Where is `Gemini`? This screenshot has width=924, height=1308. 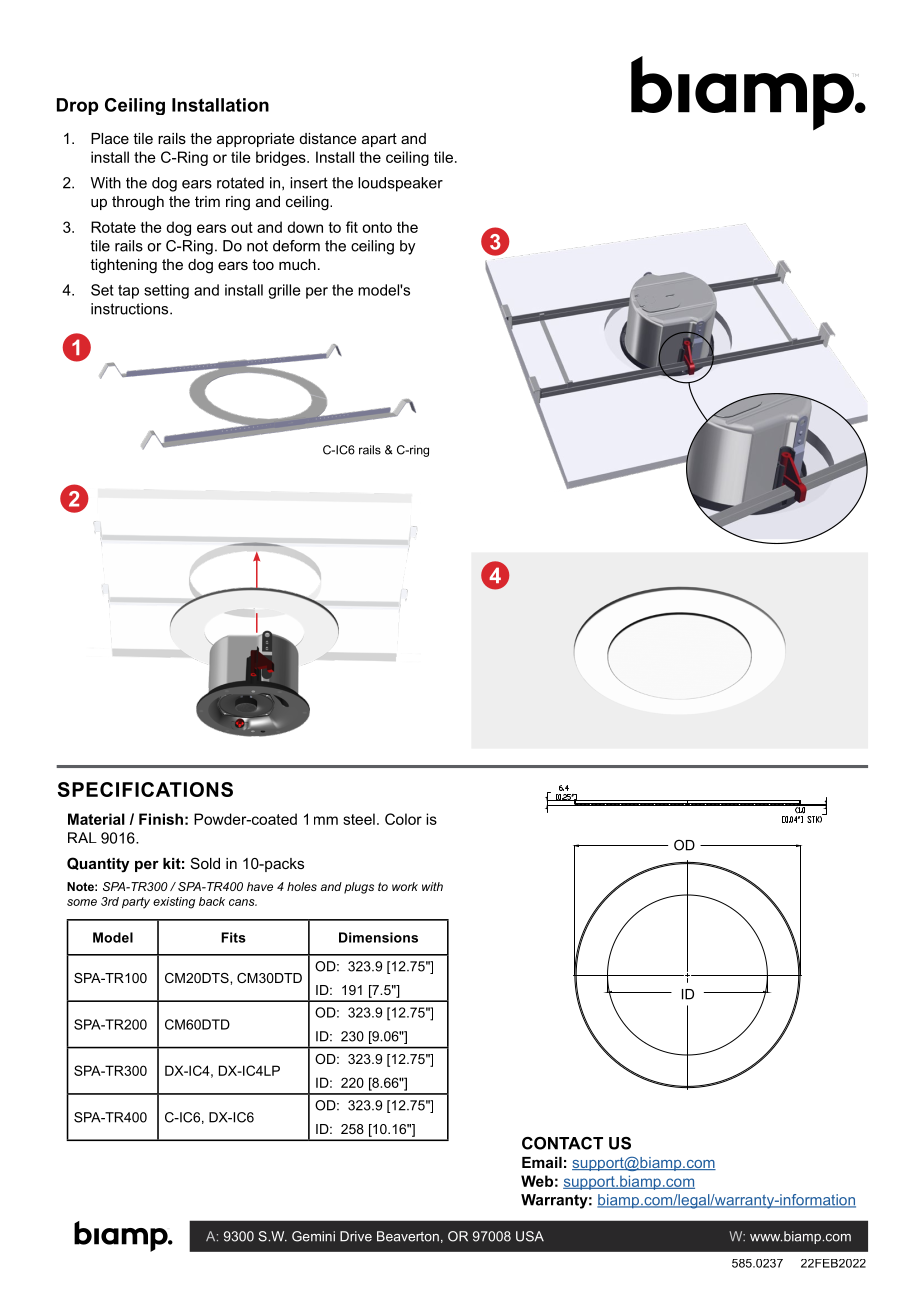 Gemini is located at coordinates (313, 1236).
